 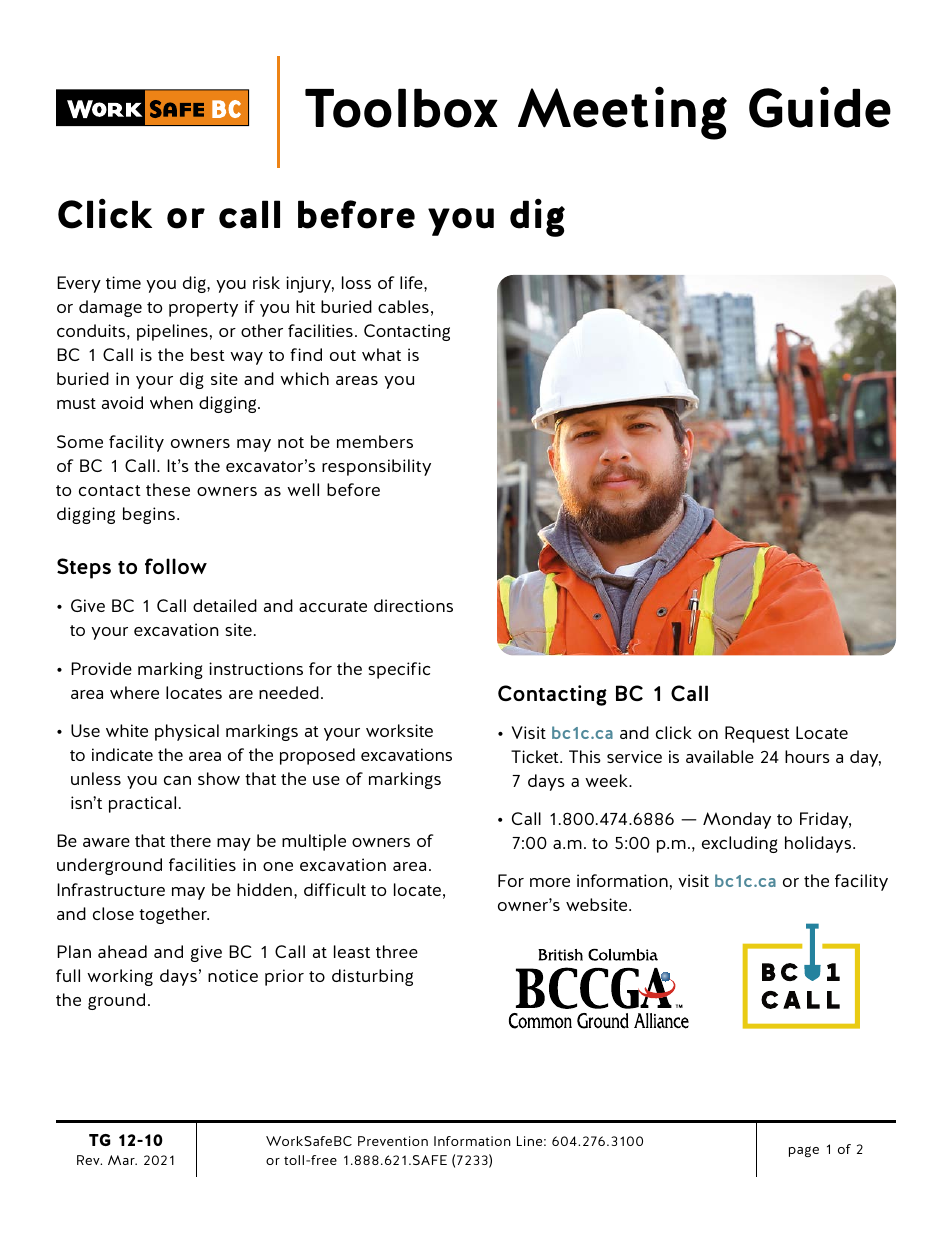 I want to click on Guide, so click(x=820, y=107).
